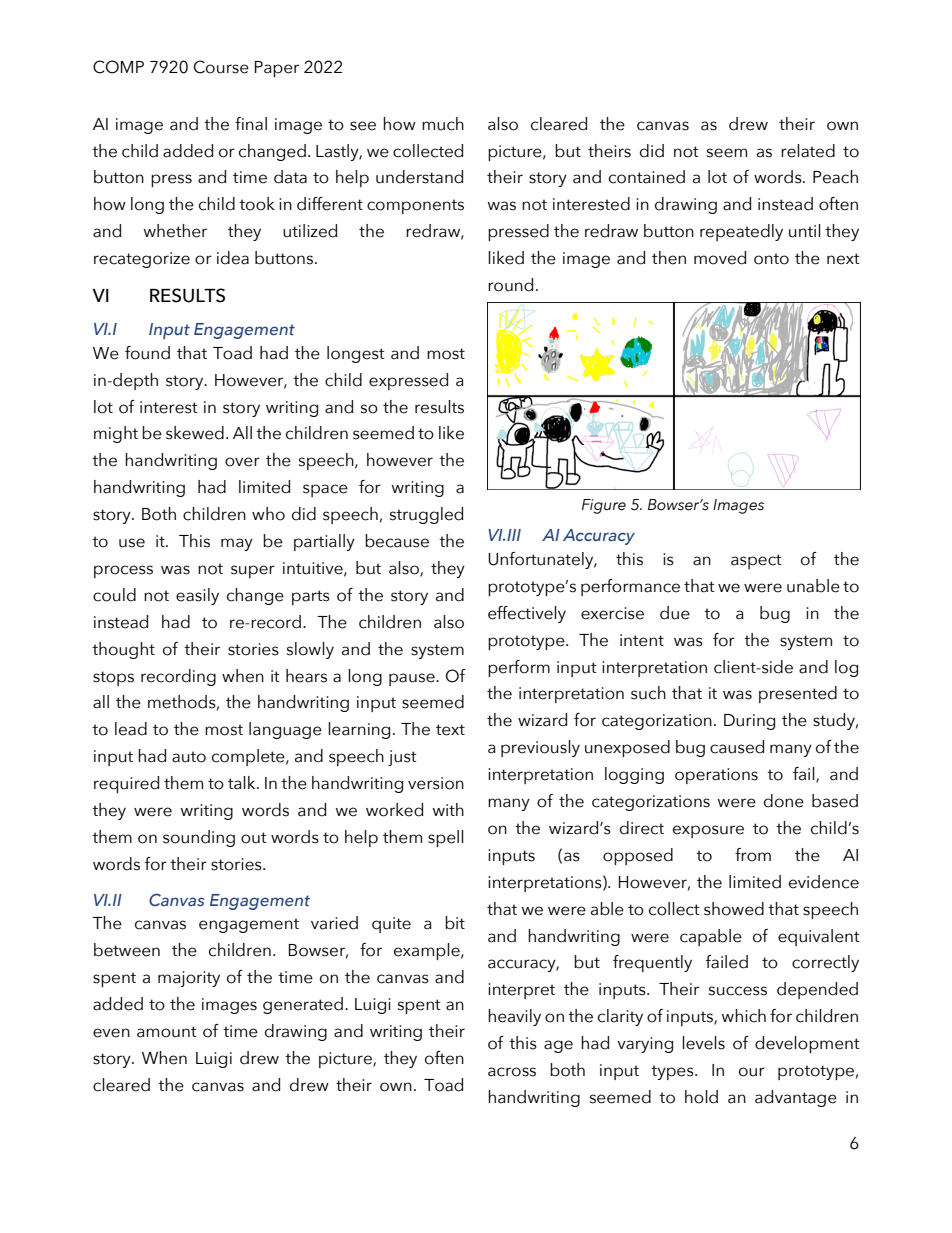  What do you see at coordinates (199, 838) in the page?
I see `sounding` at bounding box center [199, 838].
